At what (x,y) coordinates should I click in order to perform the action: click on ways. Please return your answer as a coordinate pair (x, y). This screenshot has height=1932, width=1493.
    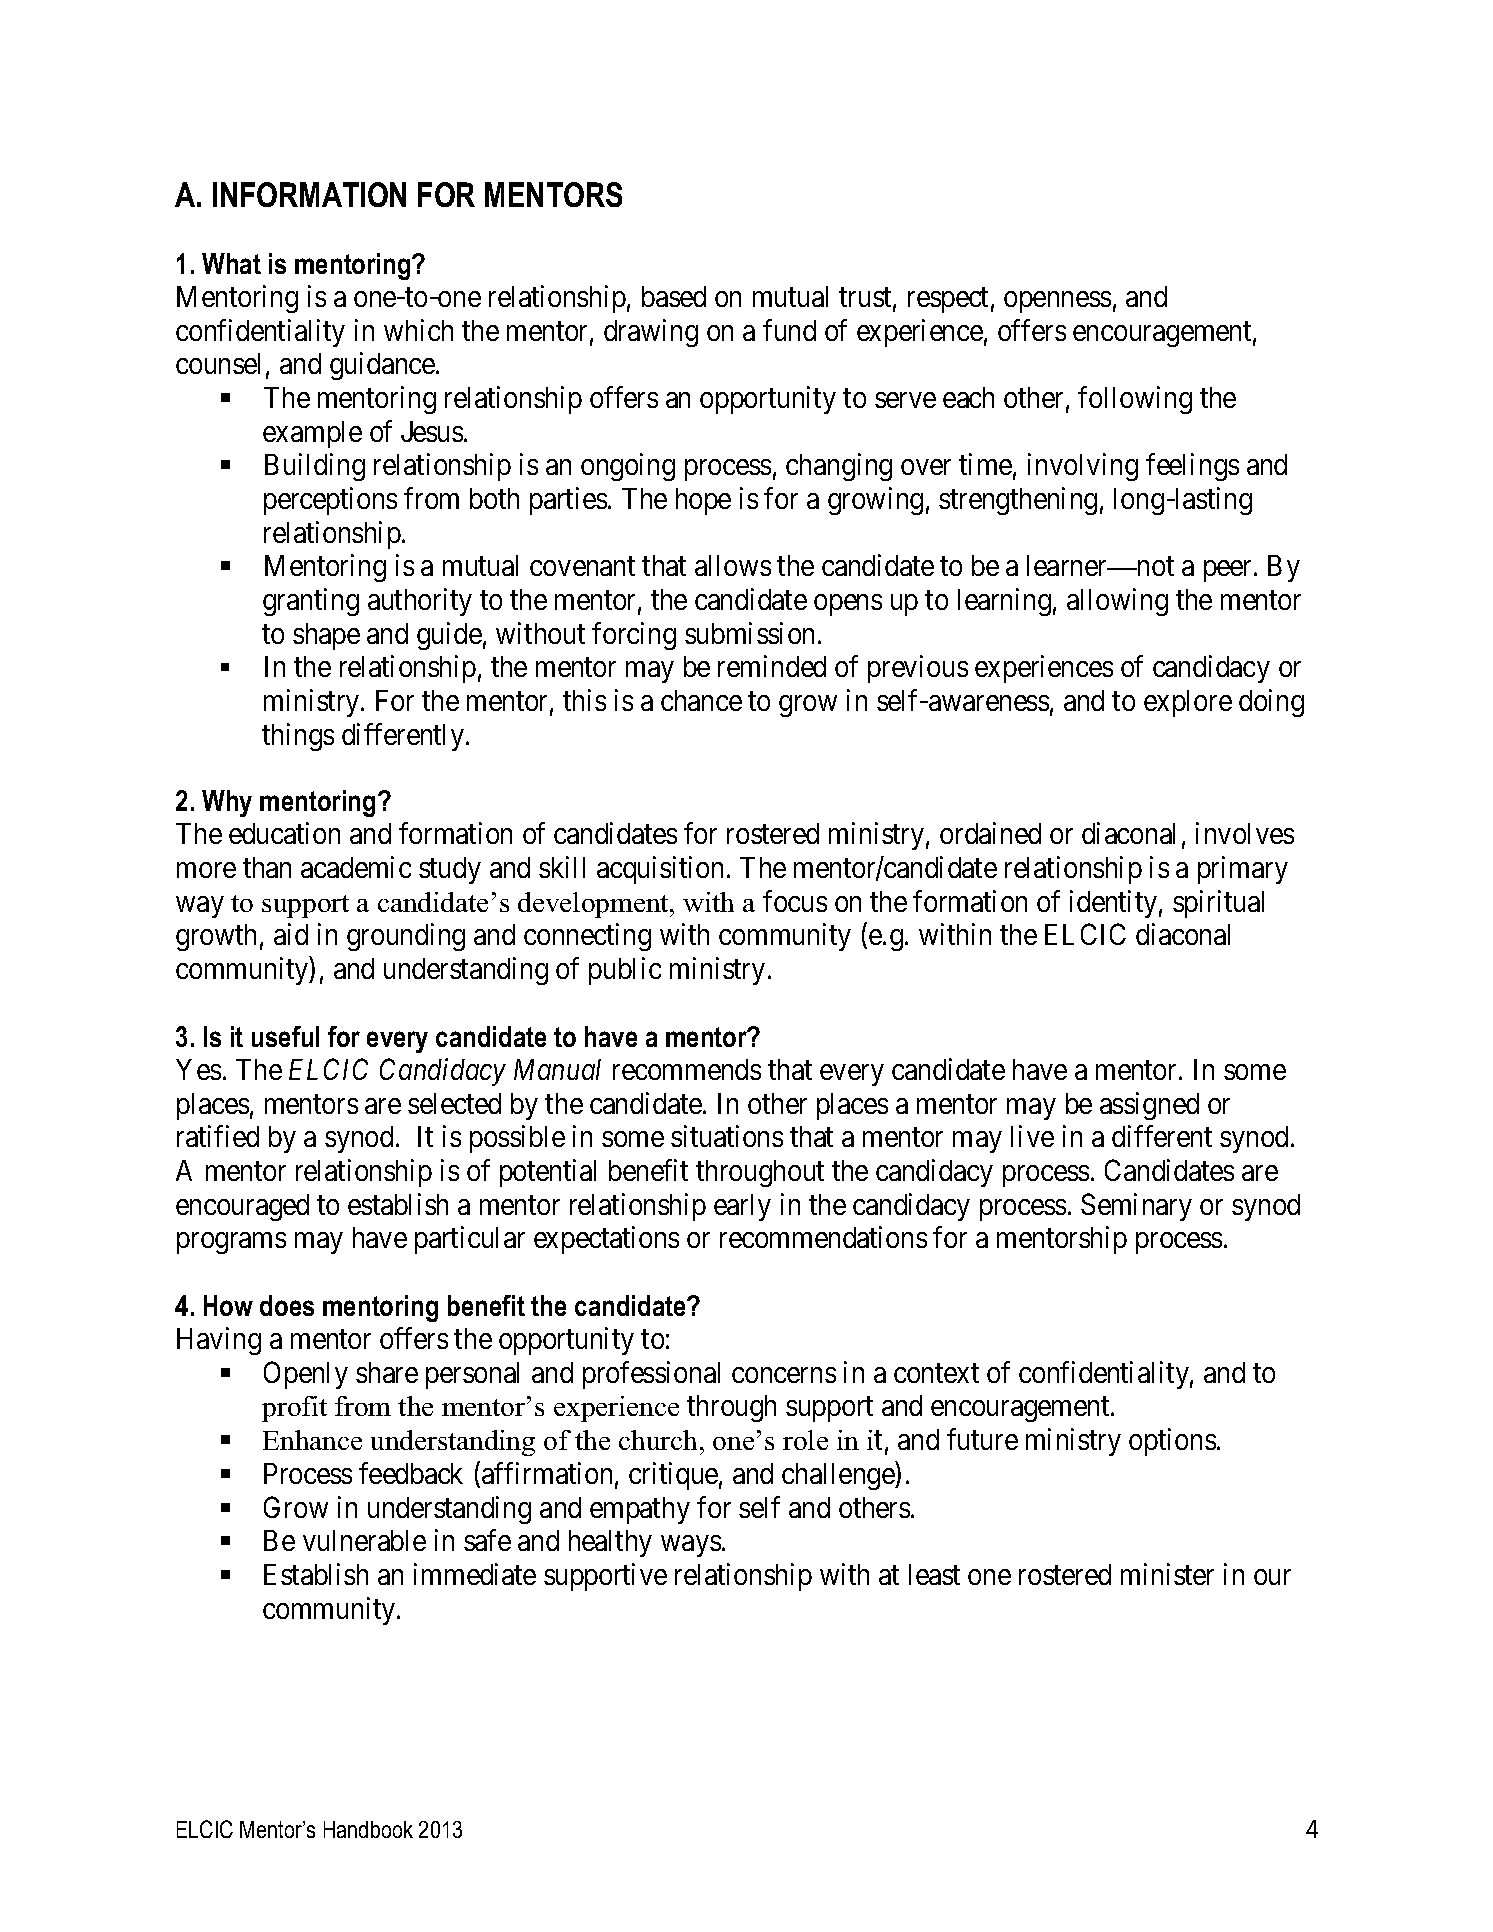
    Looking at the image, I should click on (691, 1546).
